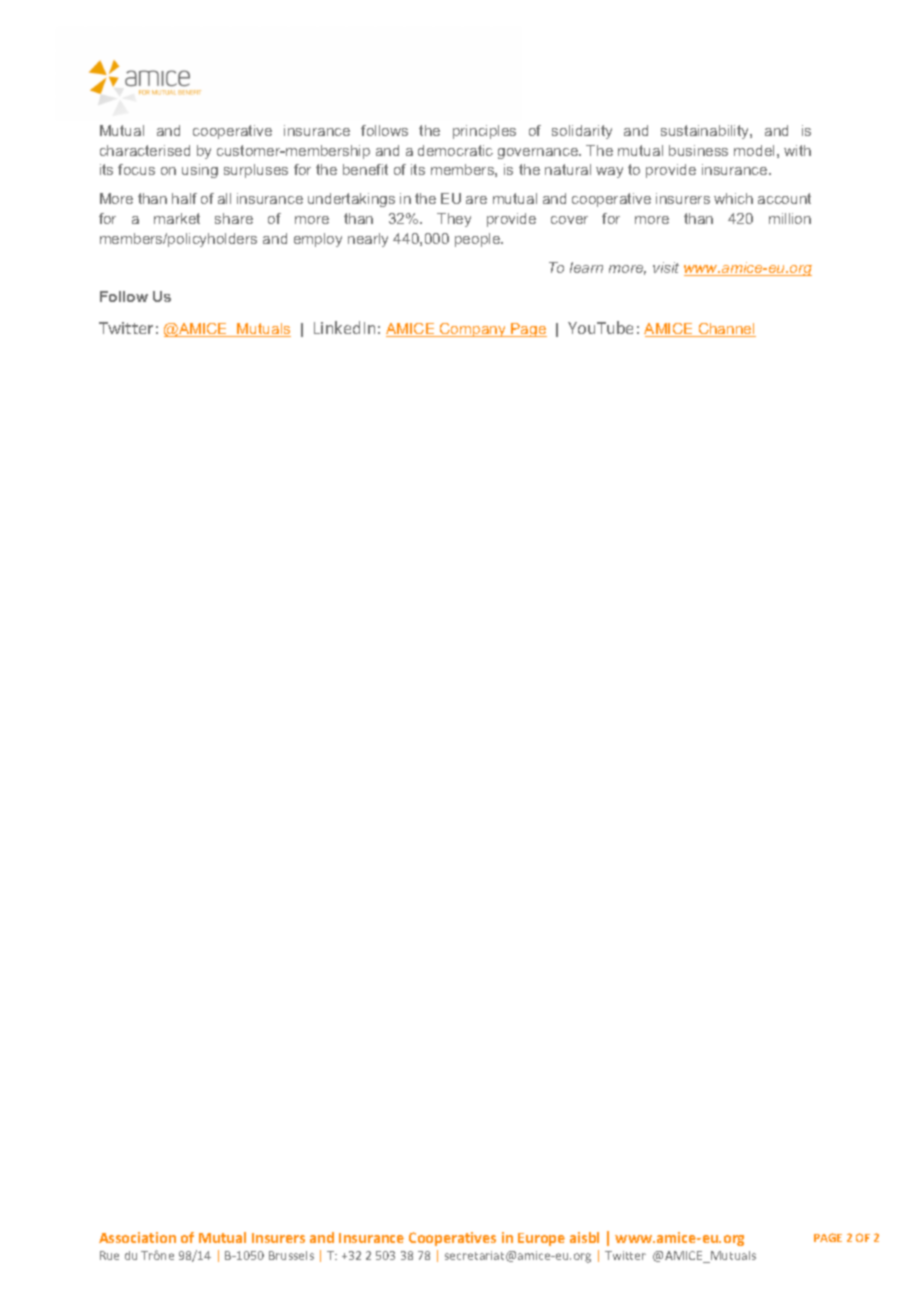 This screenshot has width=924, height=1308. What do you see at coordinates (109, 1255) in the screenshot?
I see `Rue` at bounding box center [109, 1255].
